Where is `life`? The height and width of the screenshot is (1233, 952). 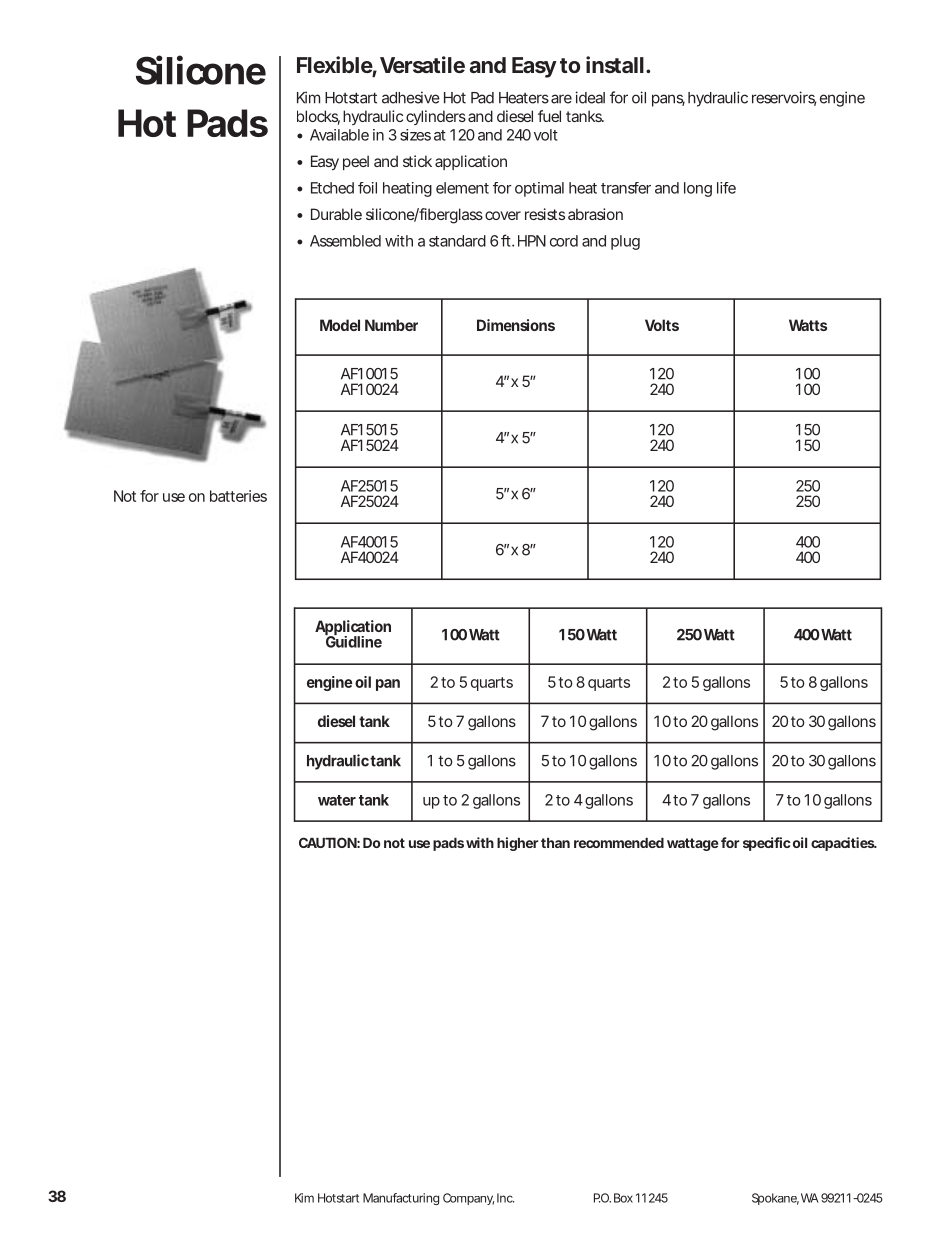
life is located at coordinates (726, 188).
